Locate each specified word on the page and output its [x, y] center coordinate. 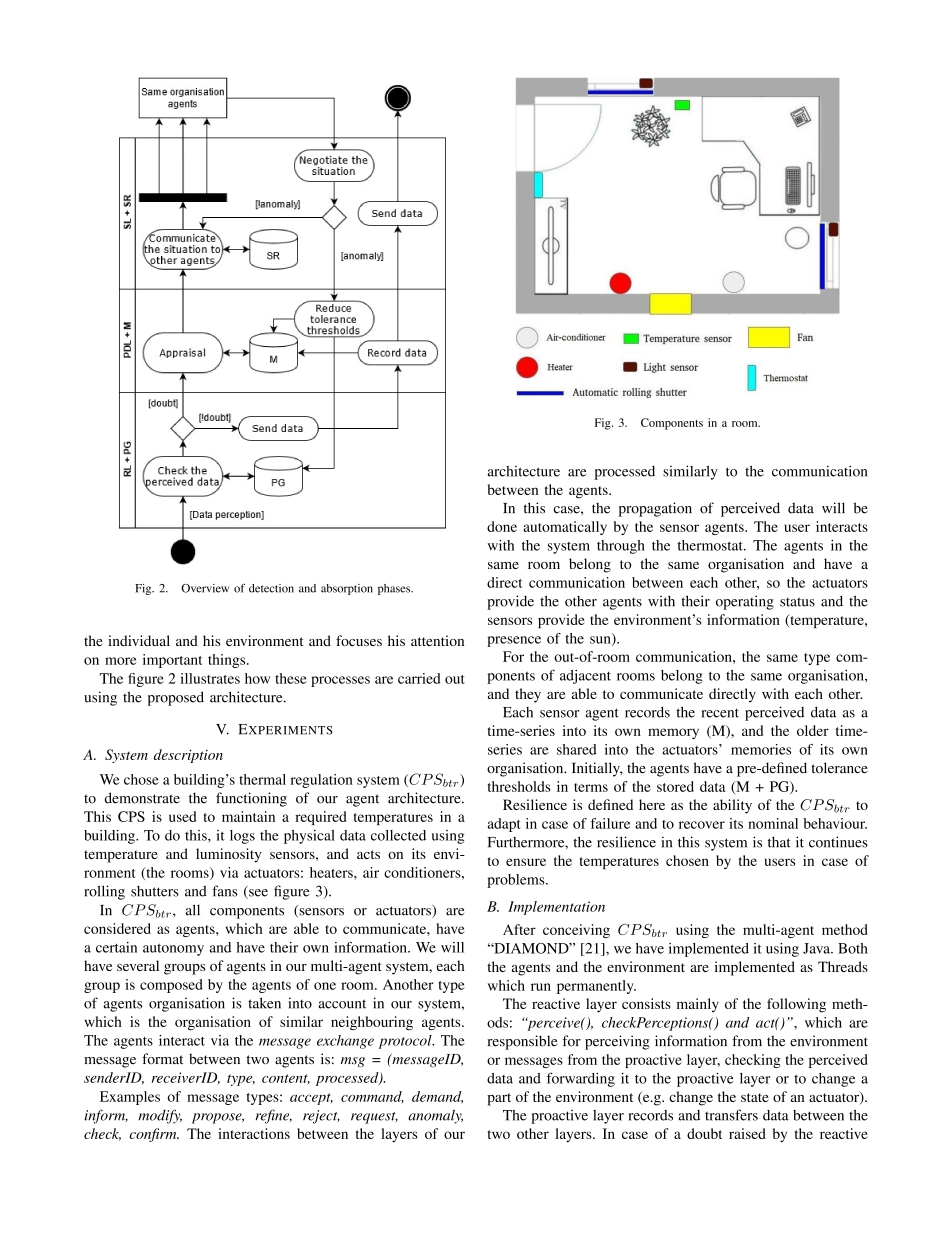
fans [225, 891]
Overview [205, 588]
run [541, 987]
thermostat [711, 545]
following [796, 1005]
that [779, 842]
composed [171, 986]
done [502, 526]
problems [517, 881]
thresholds [519, 786]
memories [761, 749]
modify [160, 1116]
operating [745, 602]
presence [514, 641]
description [188, 756]
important [172, 661]
